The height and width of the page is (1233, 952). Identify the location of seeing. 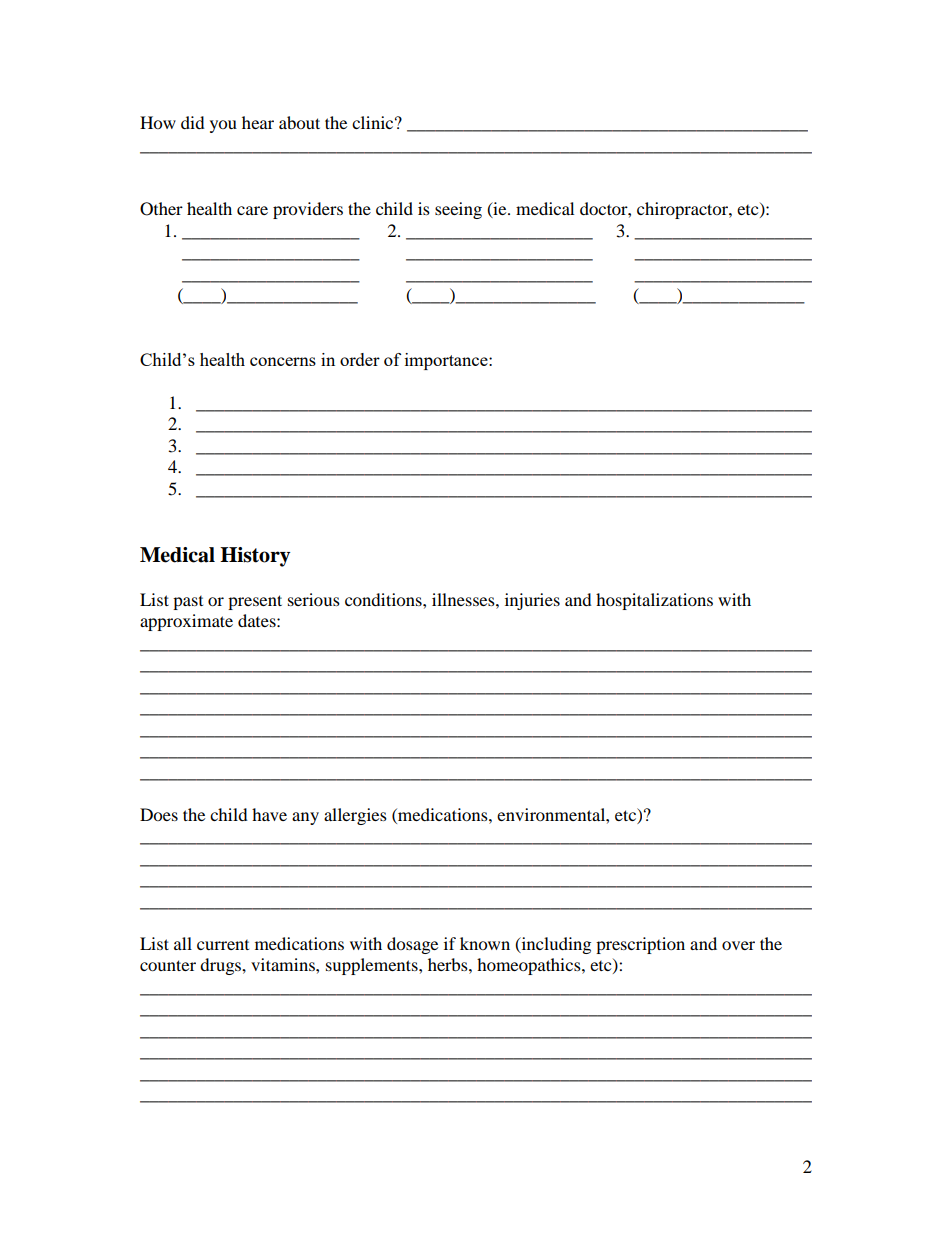
(458, 210).
